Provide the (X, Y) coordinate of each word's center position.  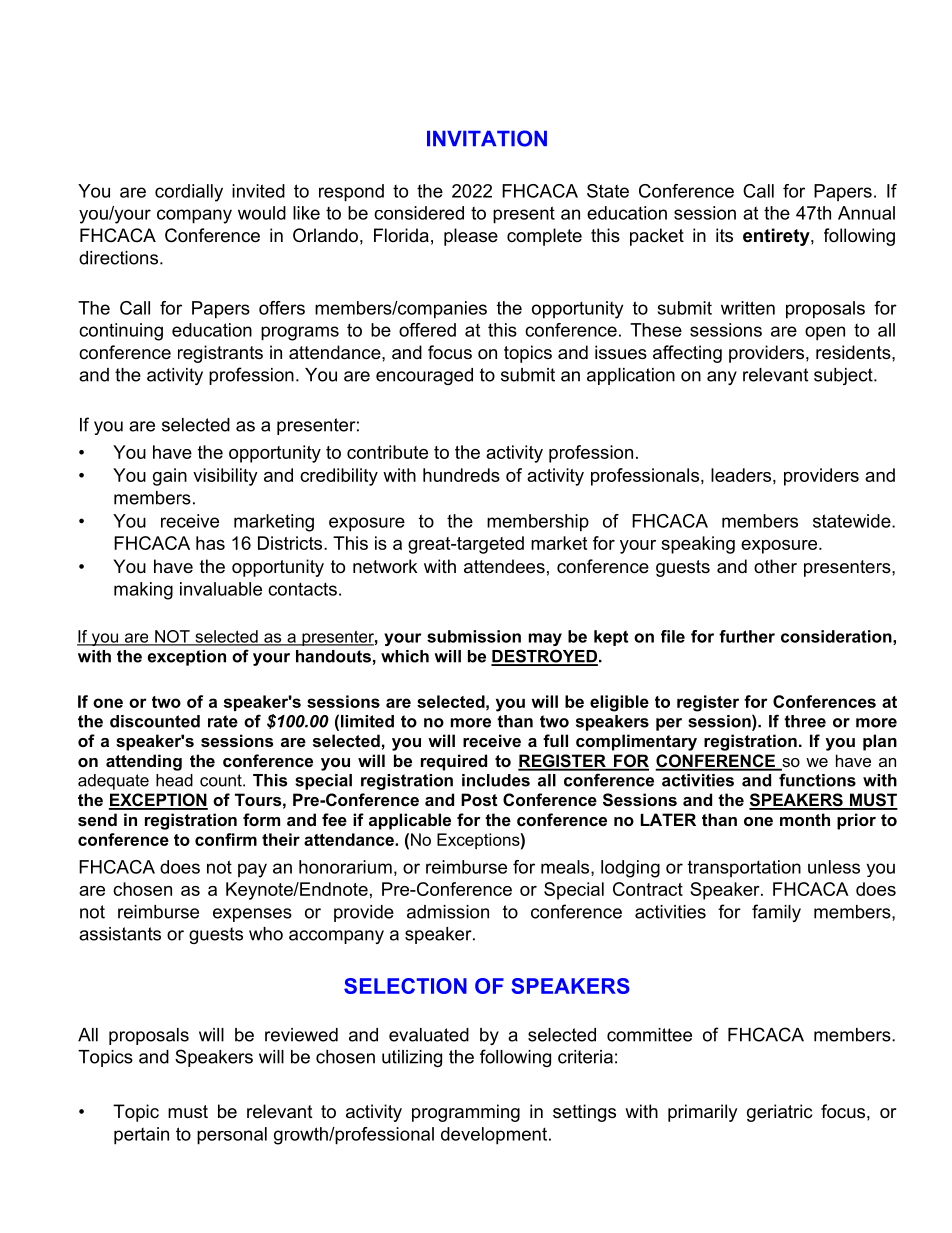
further (747, 636)
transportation (744, 869)
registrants (220, 354)
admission (448, 912)
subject (844, 376)
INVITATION (487, 138)
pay (252, 870)
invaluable (221, 589)
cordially (189, 193)
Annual (866, 213)
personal (232, 1136)
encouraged (424, 376)
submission (474, 636)
